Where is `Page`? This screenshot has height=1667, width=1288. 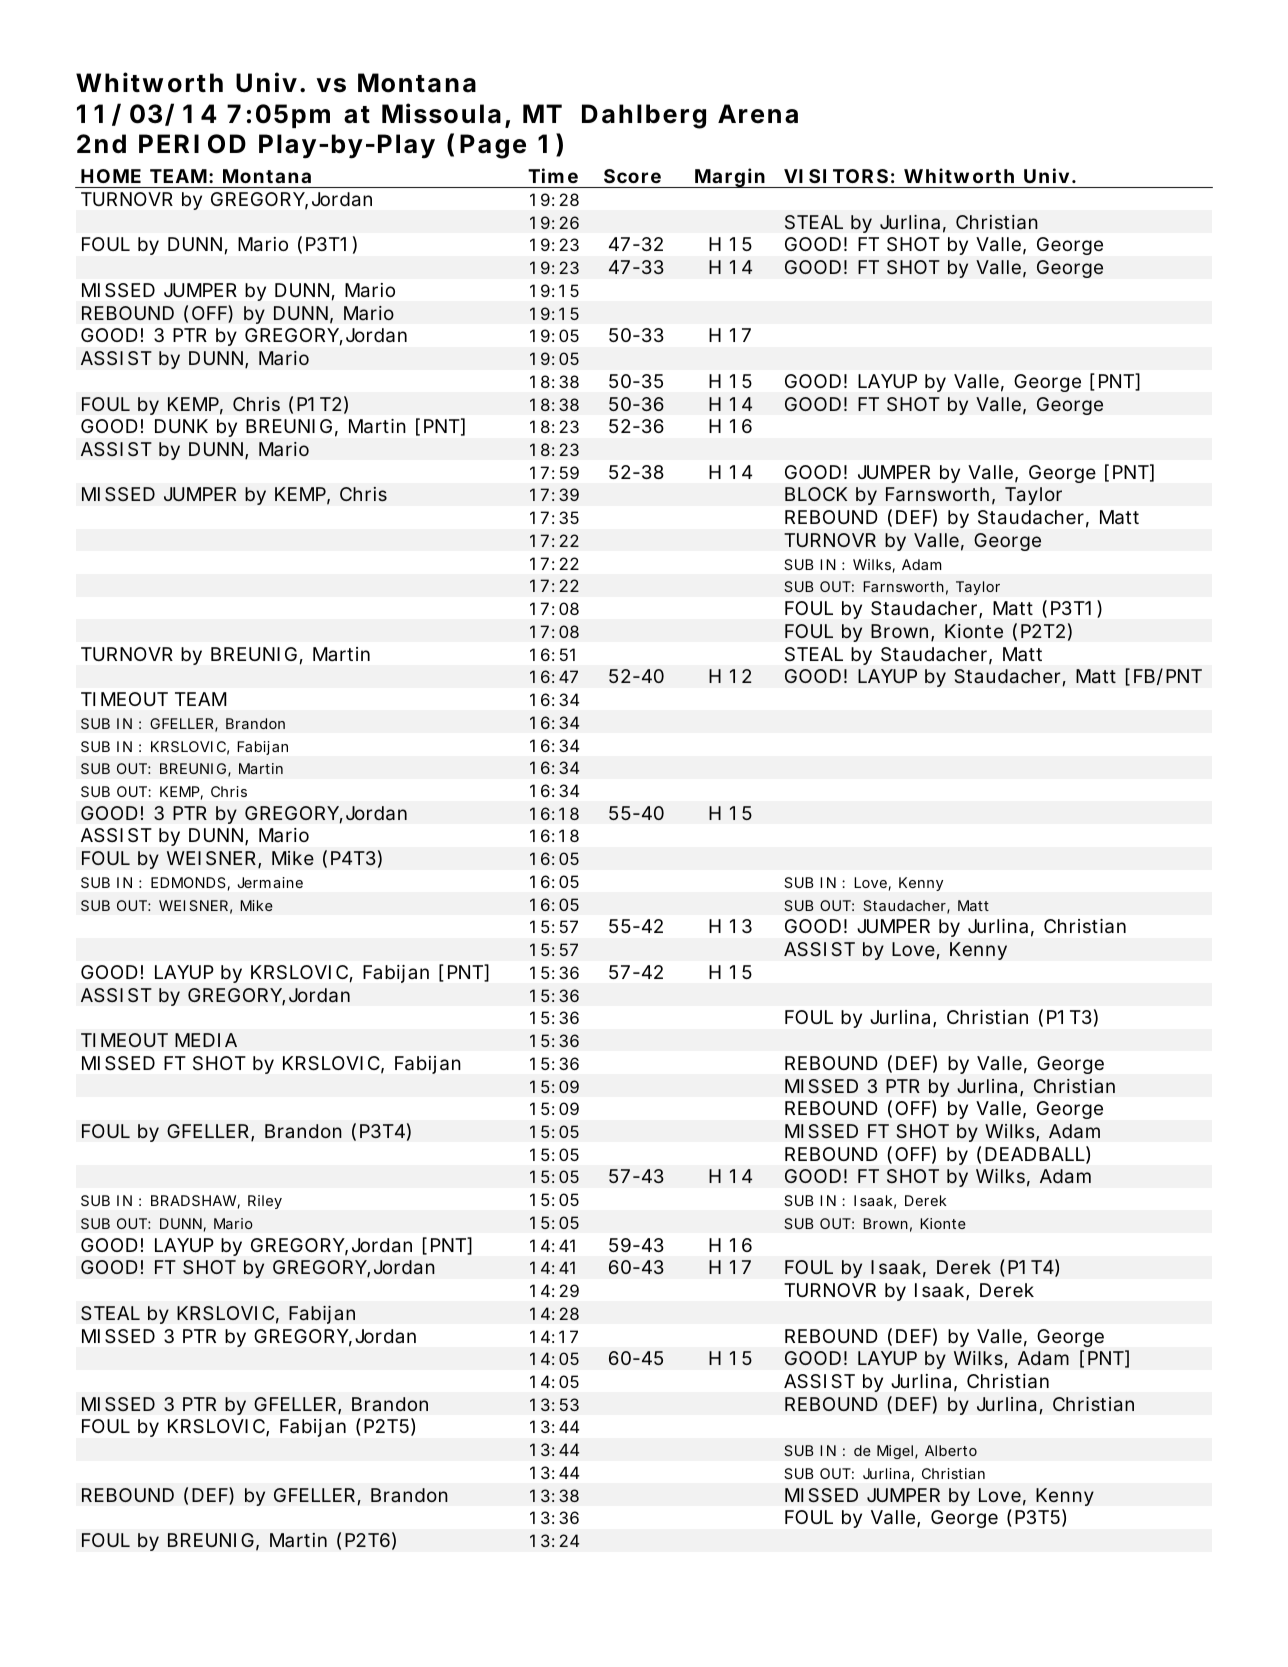
Page is located at coordinates (493, 146).
